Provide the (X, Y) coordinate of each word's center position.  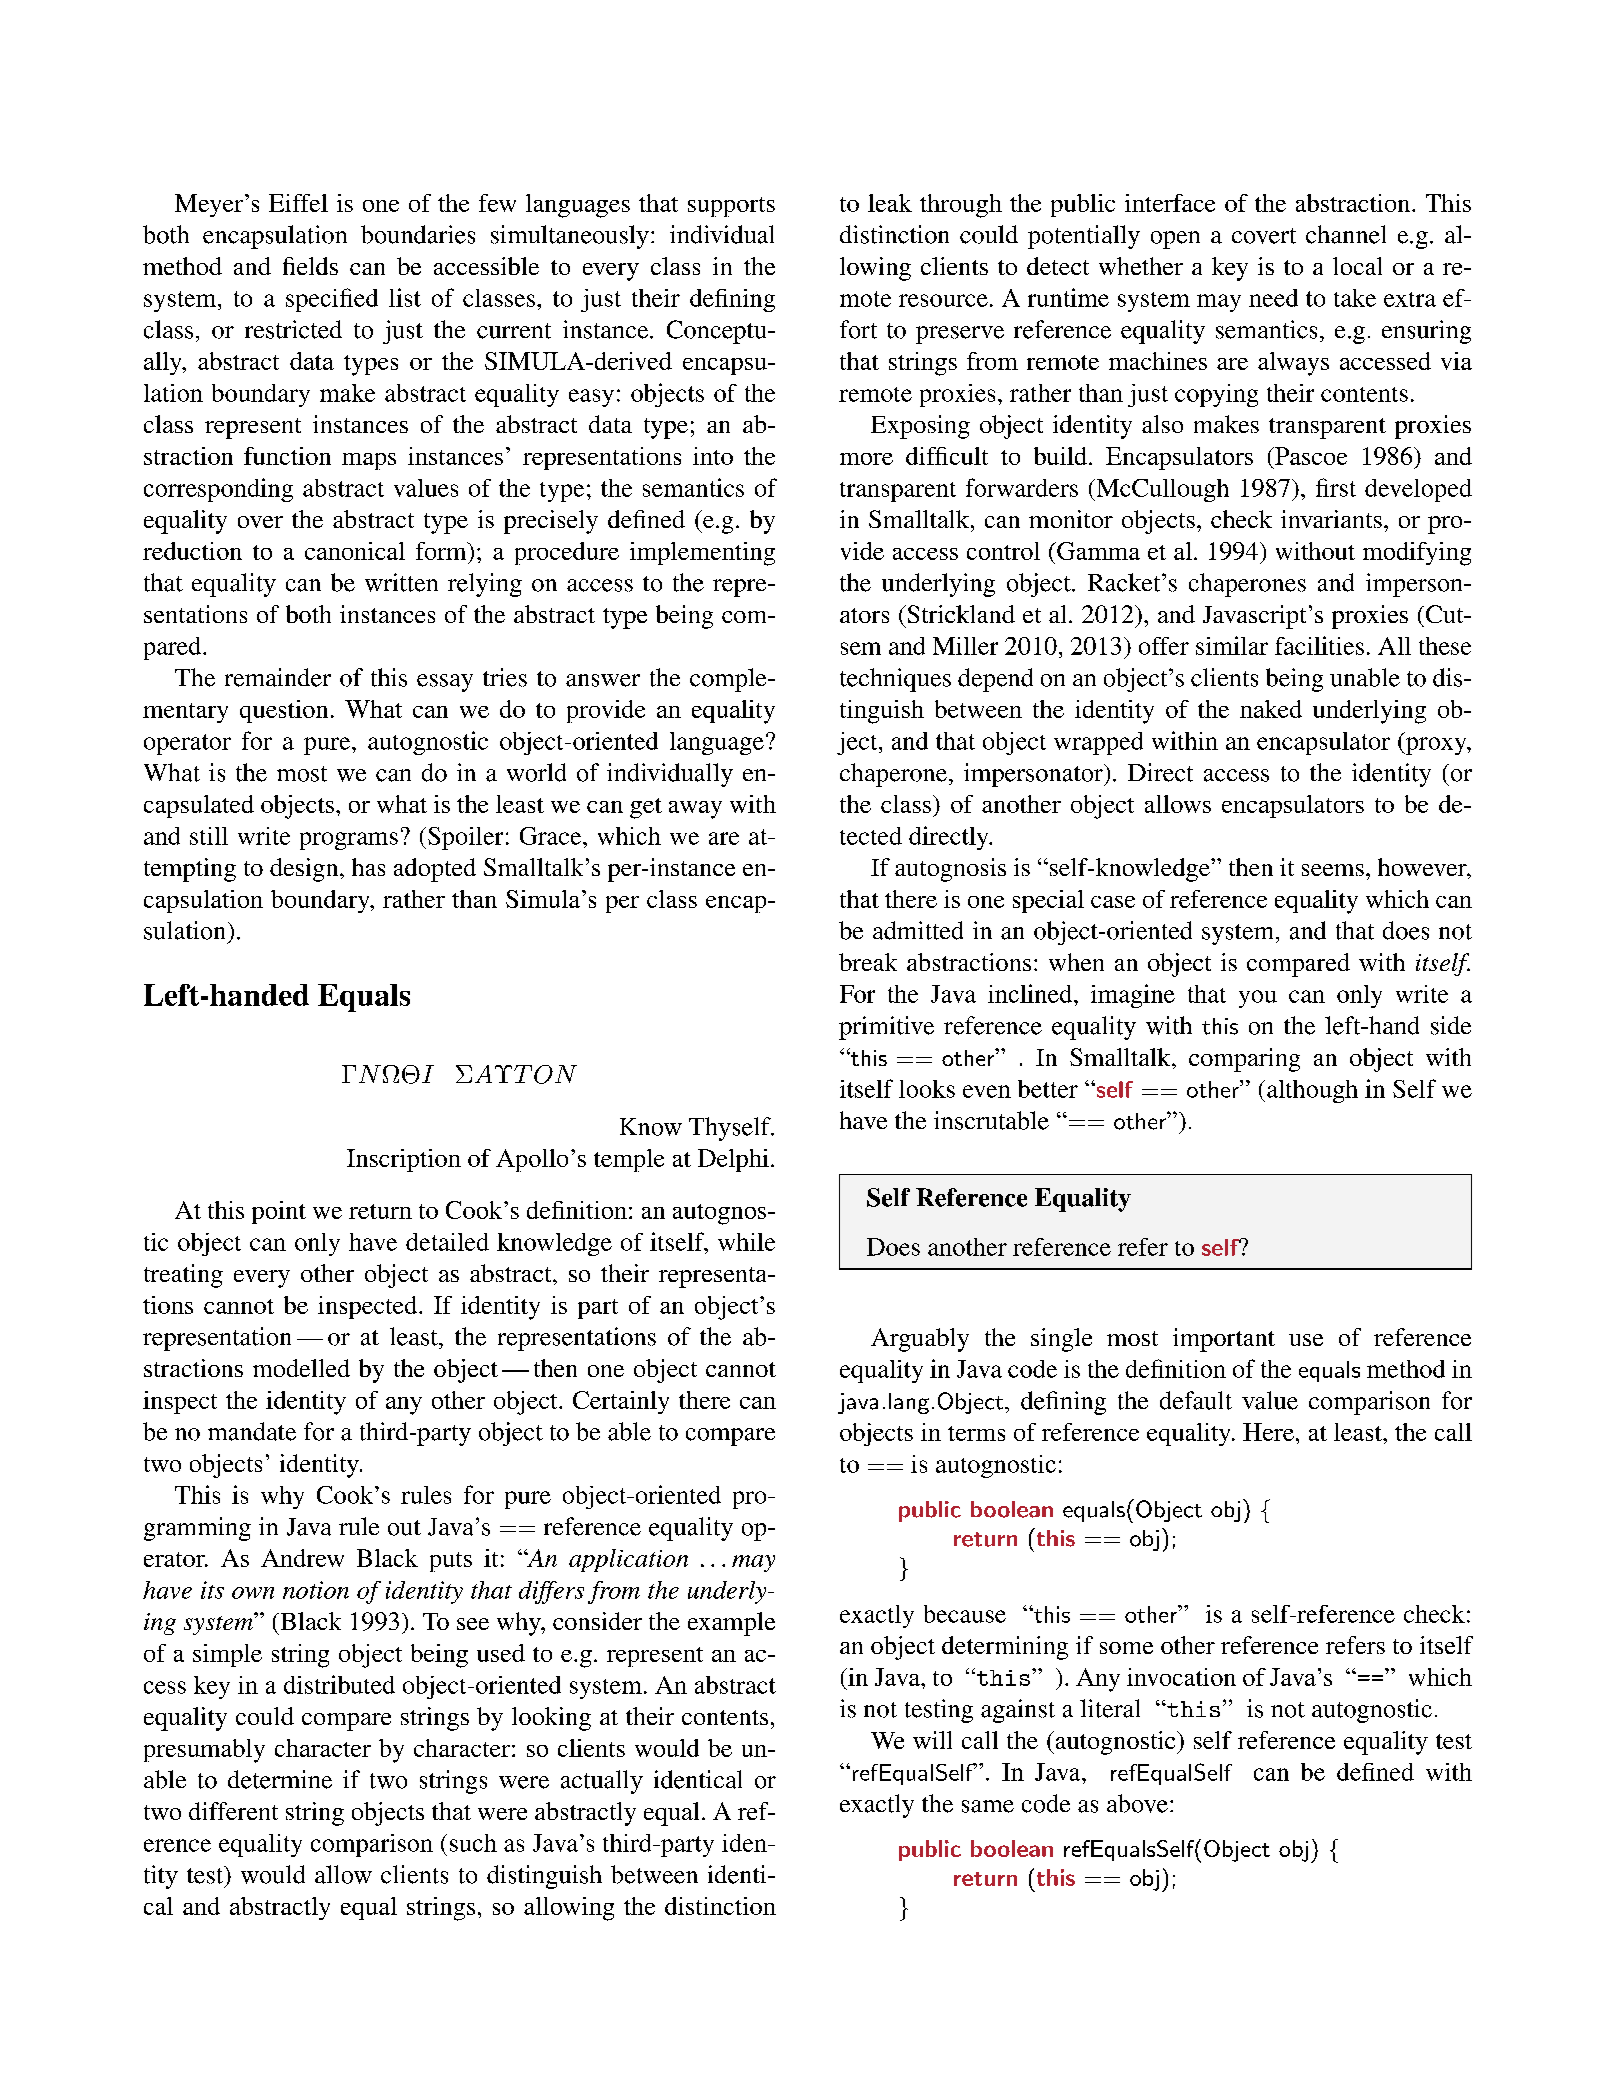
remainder (278, 677)
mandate (252, 1431)
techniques (895, 680)
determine (280, 1779)
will (932, 1740)
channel (1346, 234)
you (1258, 999)
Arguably (920, 1340)
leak (890, 203)
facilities (1319, 645)
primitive (886, 1028)
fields (310, 266)
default (1196, 1400)
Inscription (404, 1160)
